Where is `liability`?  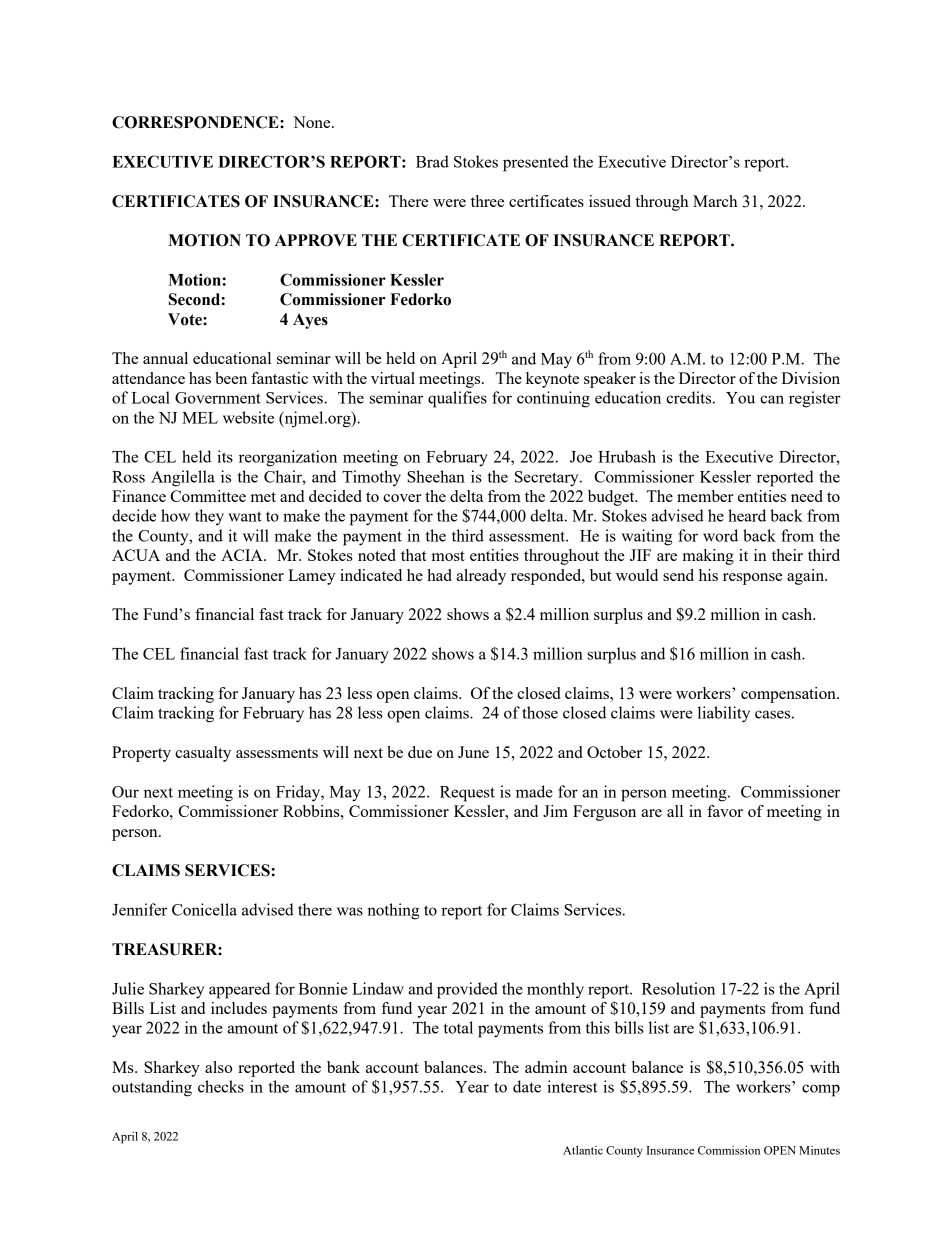 liability is located at coordinates (724, 714).
